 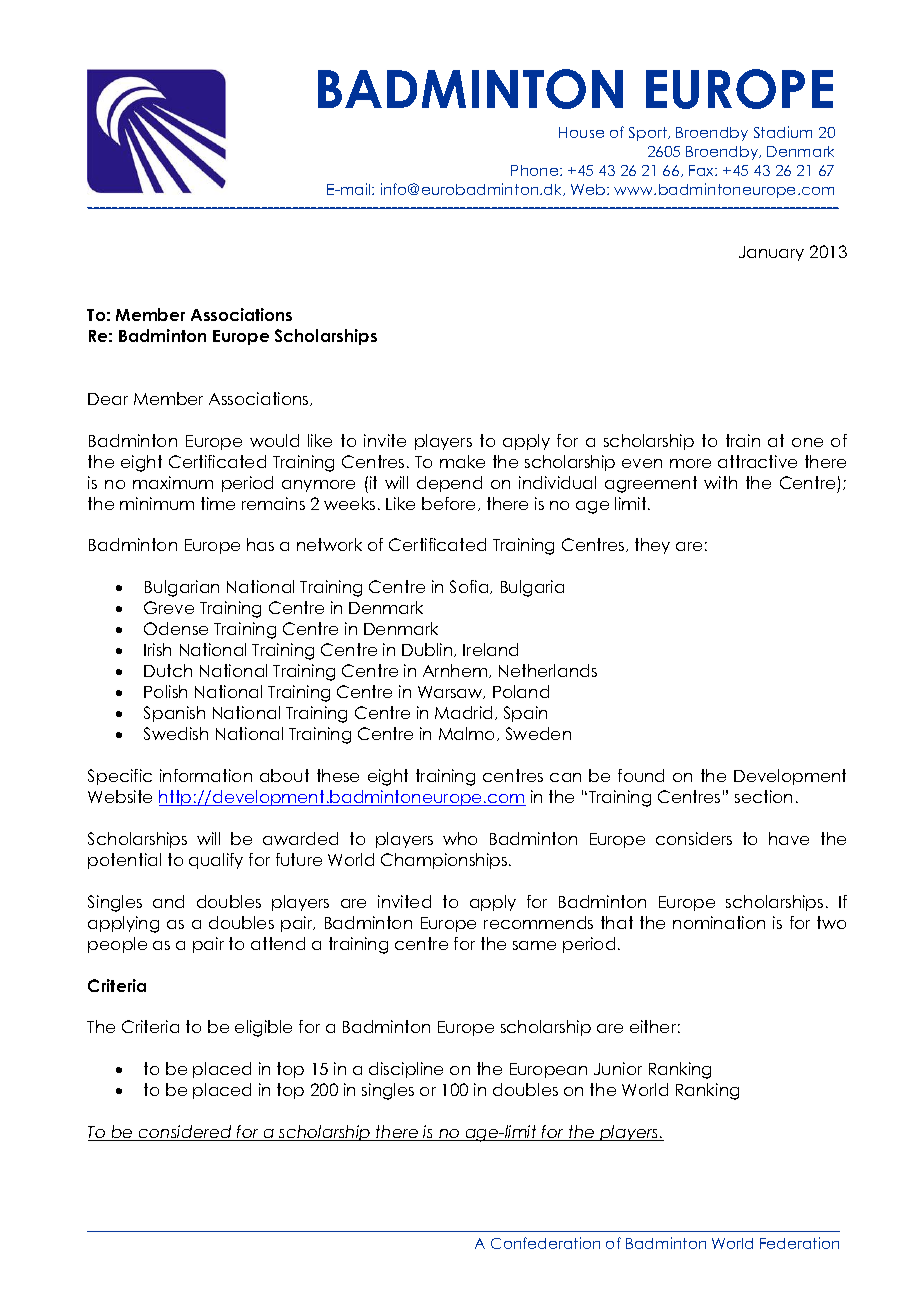 I want to click on they, so click(x=652, y=546).
